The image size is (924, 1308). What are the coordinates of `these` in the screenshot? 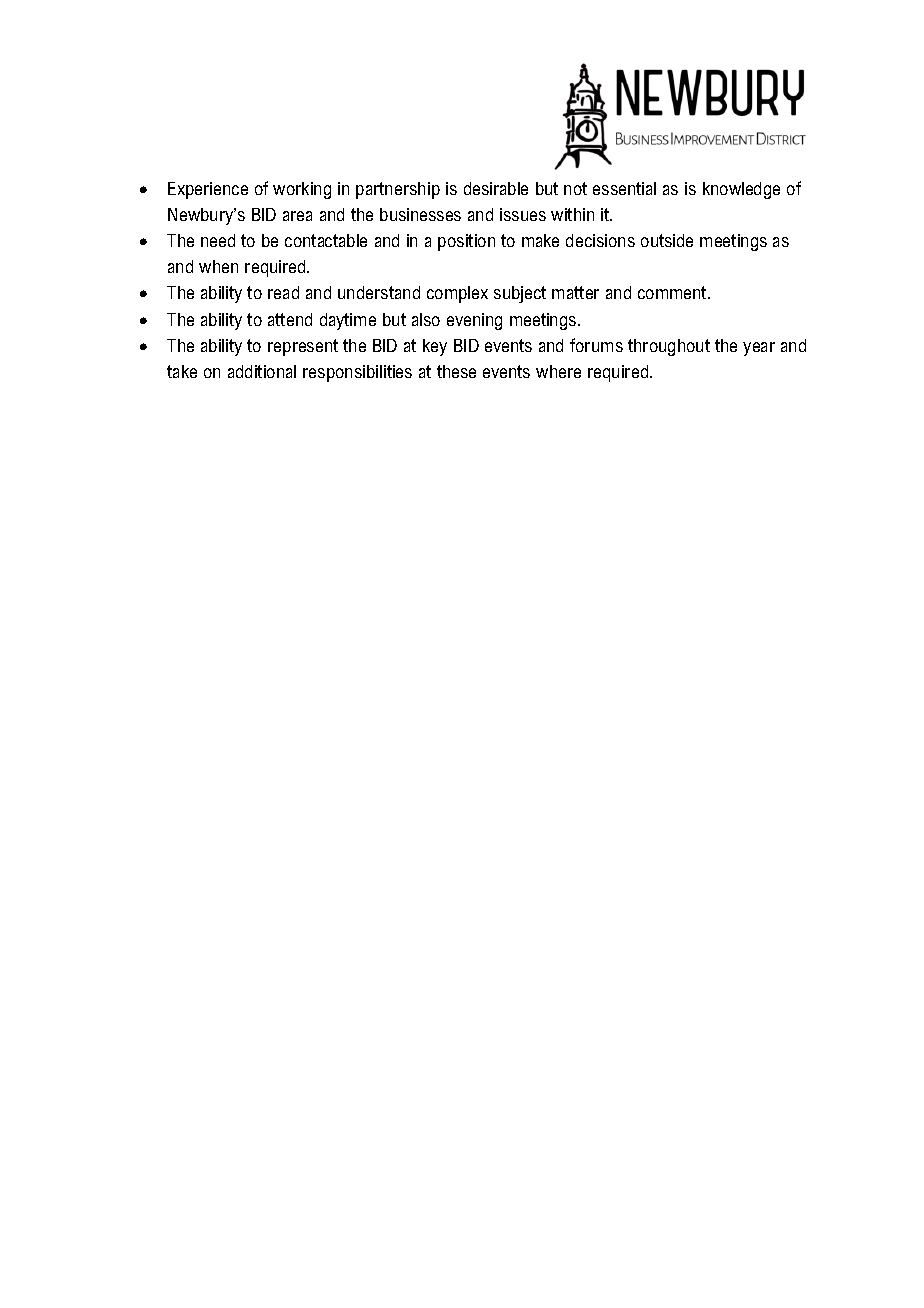 It's located at (456, 371).
